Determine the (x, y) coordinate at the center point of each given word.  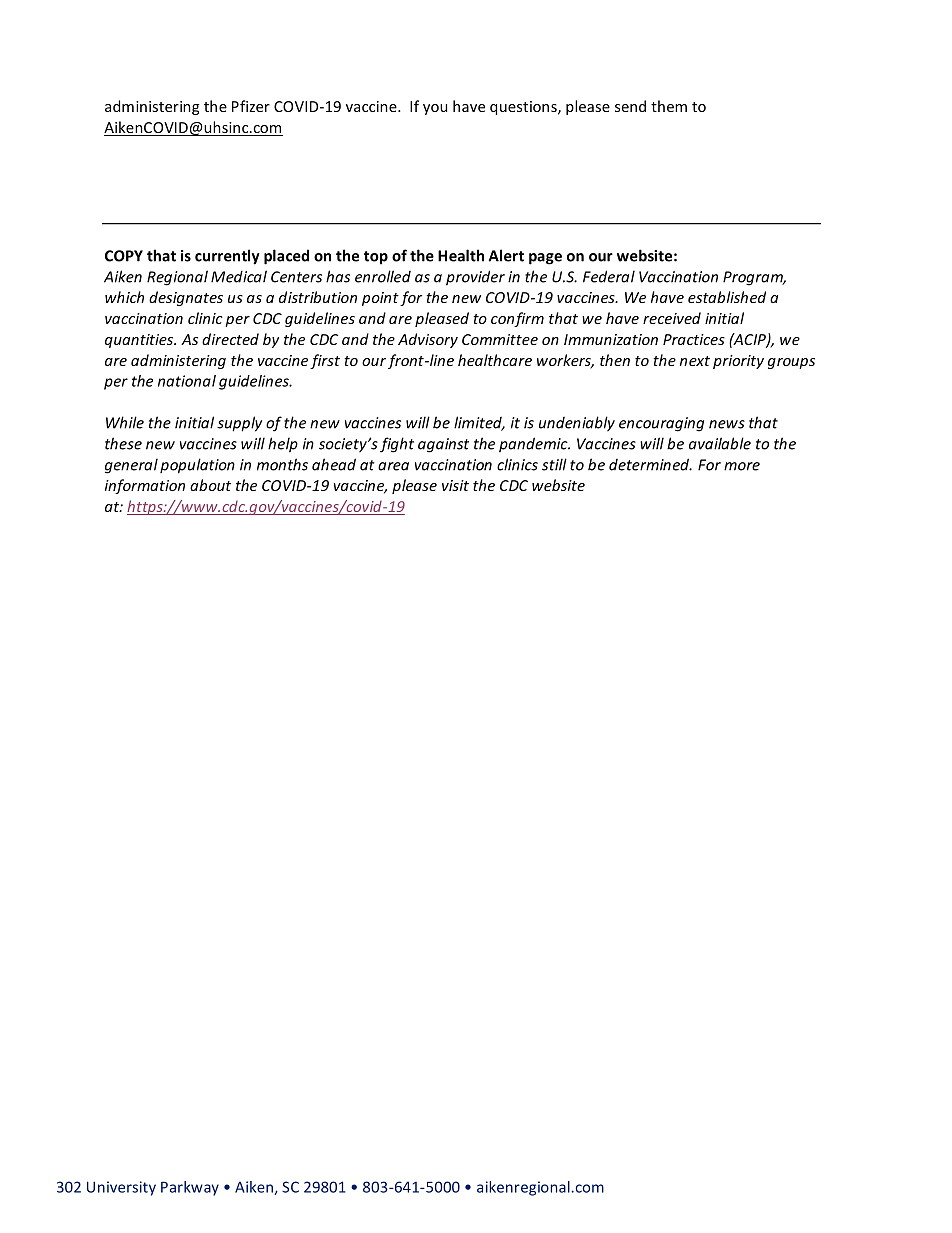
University (121, 1188)
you (435, 109)
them (669, 106)
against (443, 445)
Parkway (190, 1188)
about (210, 485)
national (187, 381)
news (727, 424)
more (742, 466)
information (145, 486)
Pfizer (251, 106)
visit (455, 485)
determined (650, 464)
